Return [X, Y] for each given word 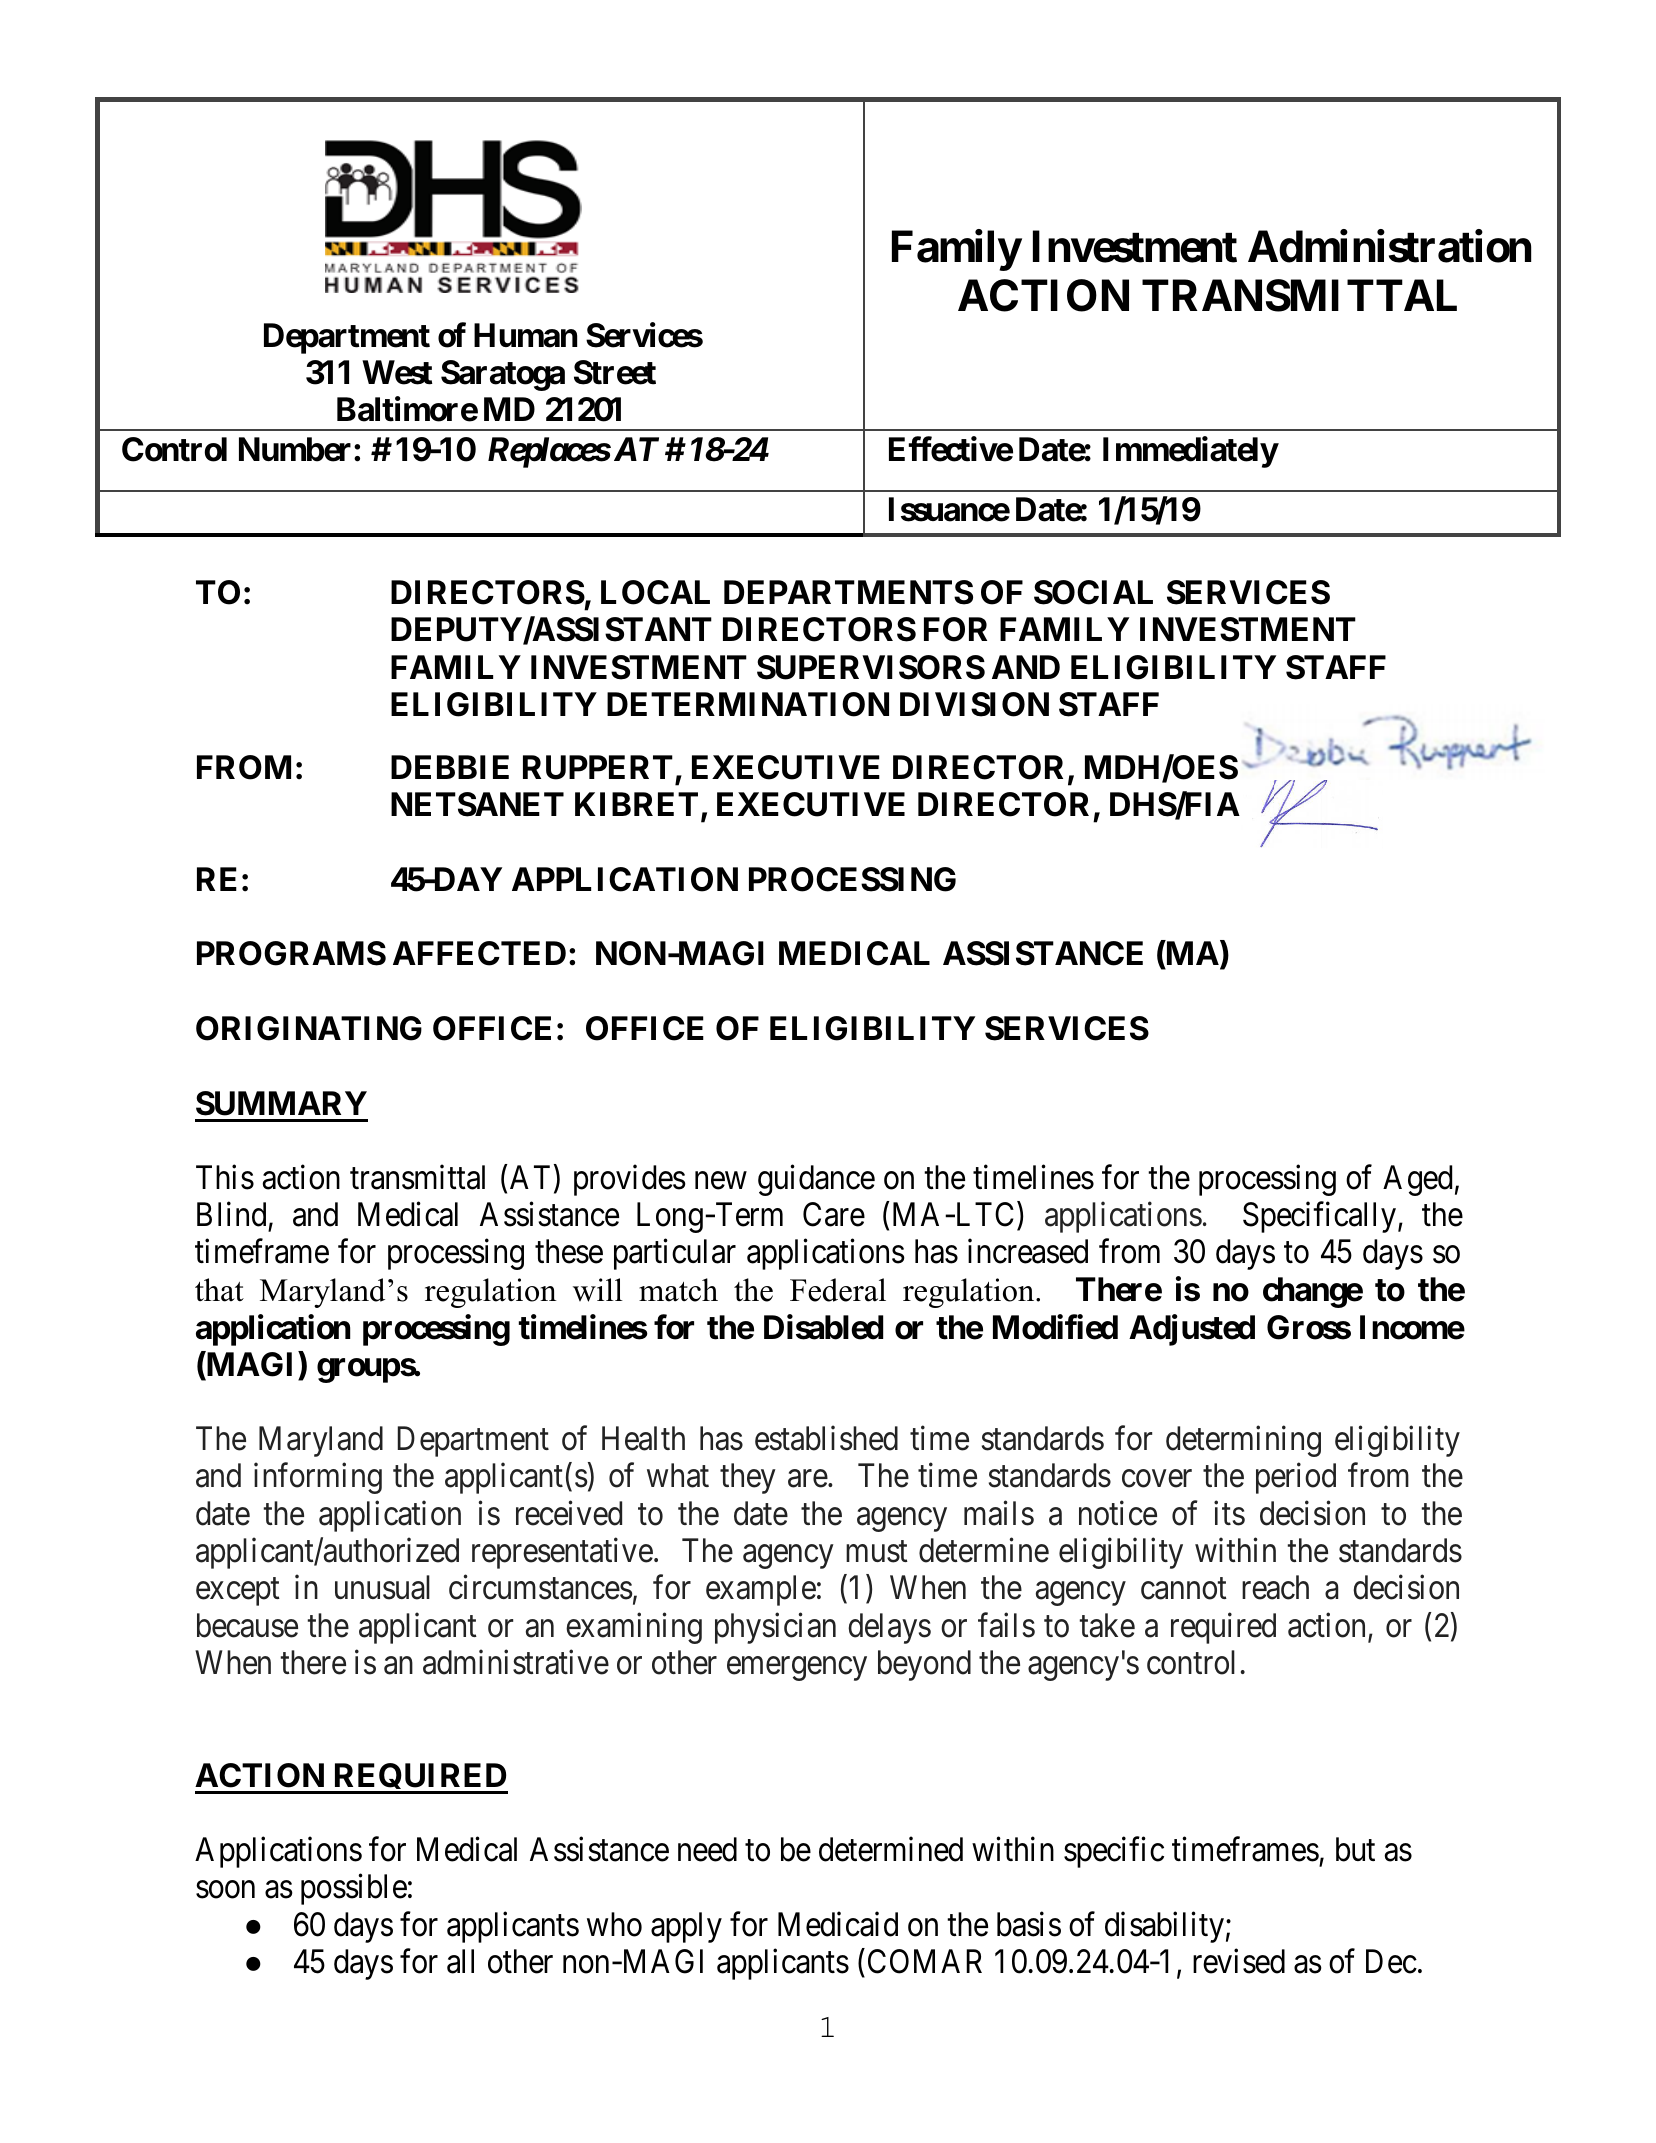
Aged [1417, 1180]
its [1229, 1513]
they [748, 1478]
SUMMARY [281, 1103]
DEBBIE [450, 767]
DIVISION [974, 704]
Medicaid [838, 1924]
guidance [816, 1180]
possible [354, 1889]
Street [615, 372]
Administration [1389, 246]
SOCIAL [1093, 592]
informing [318, 1478]
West [397, 372]
